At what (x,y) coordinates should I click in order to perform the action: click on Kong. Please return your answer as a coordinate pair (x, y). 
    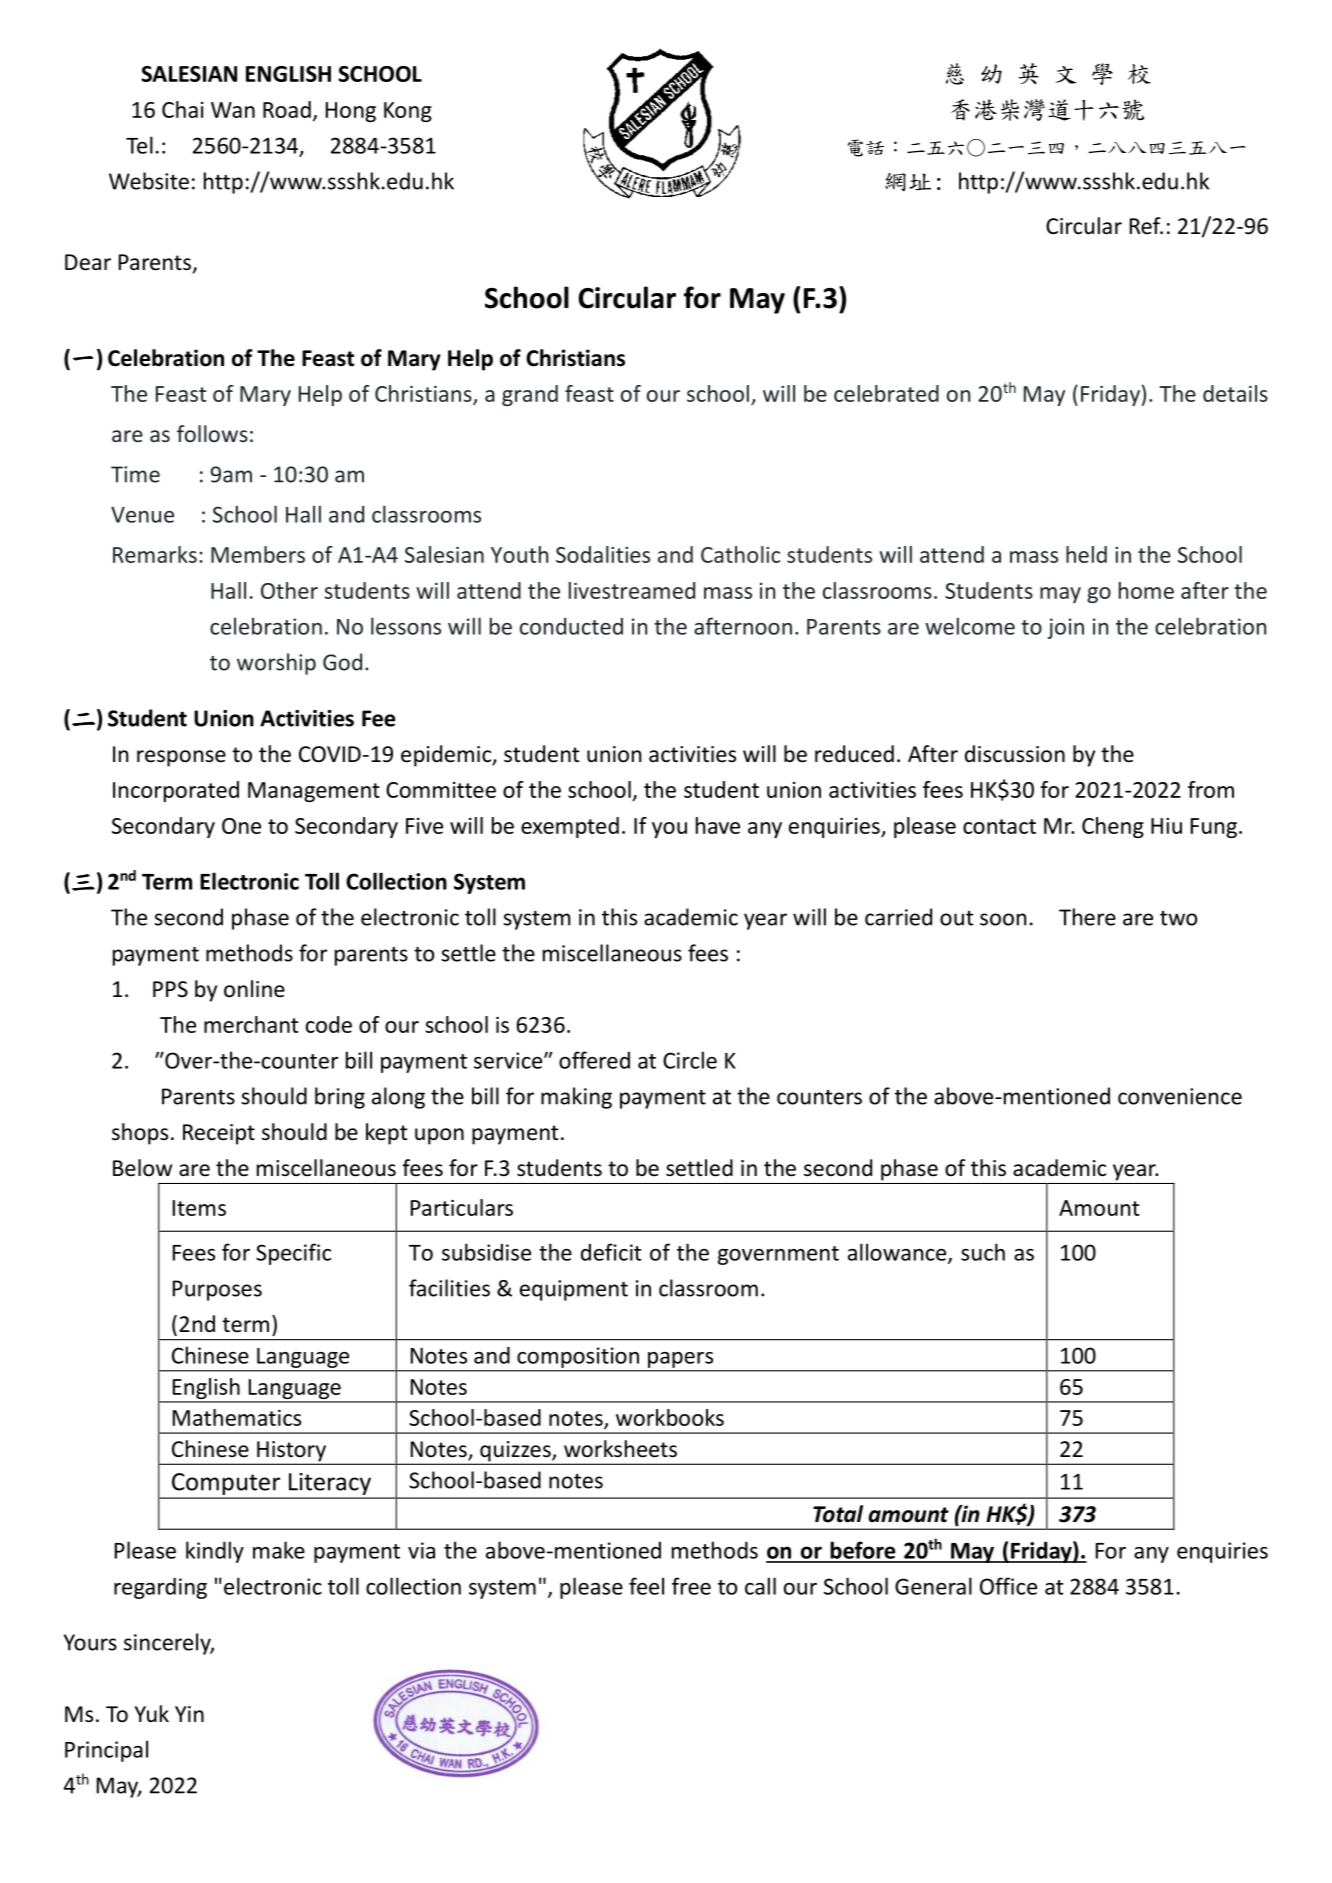
    Looking at the image, I should click on (408, 112).
